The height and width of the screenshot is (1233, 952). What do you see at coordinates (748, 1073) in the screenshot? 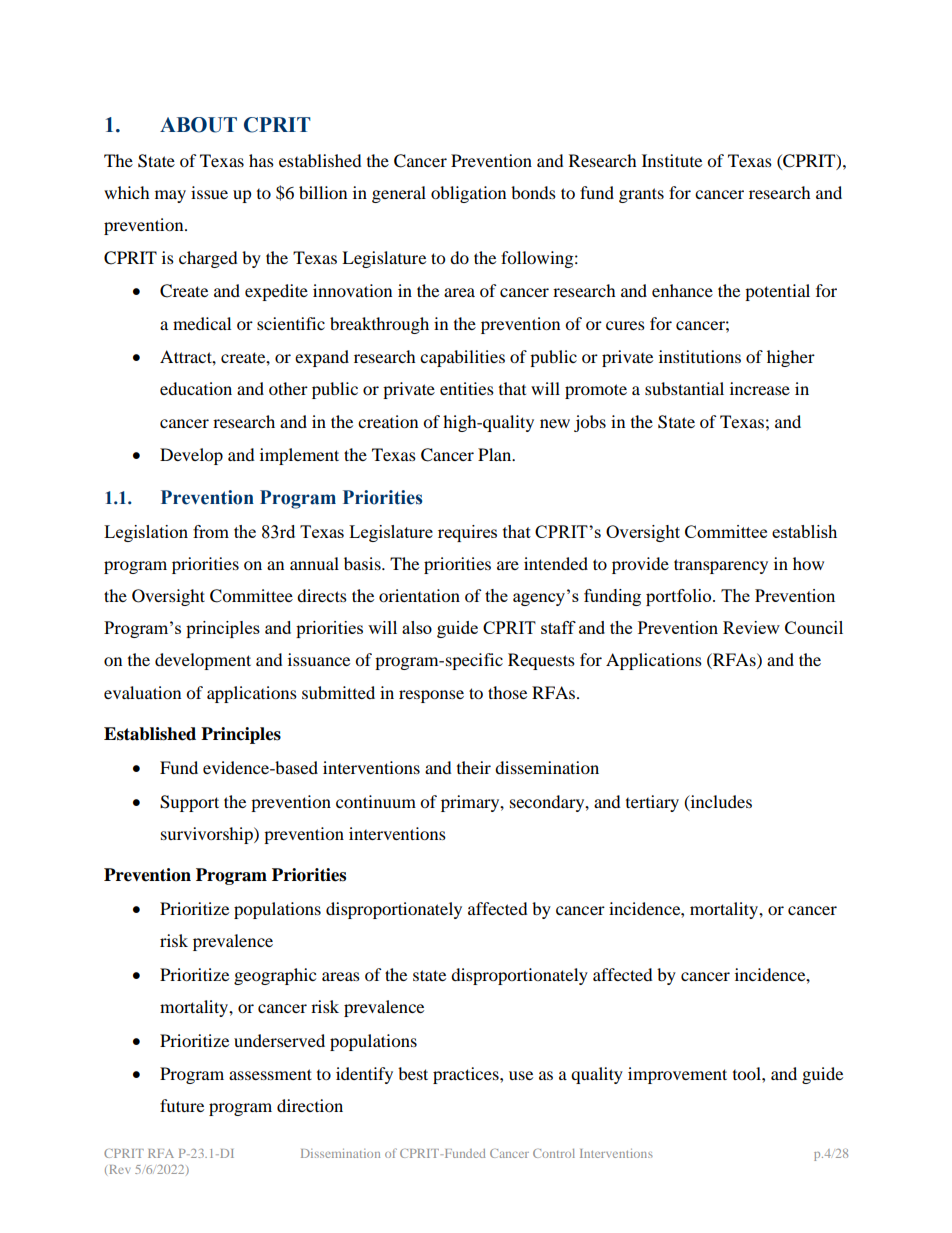
I see `tool` at bounding box center [748, 1073].
